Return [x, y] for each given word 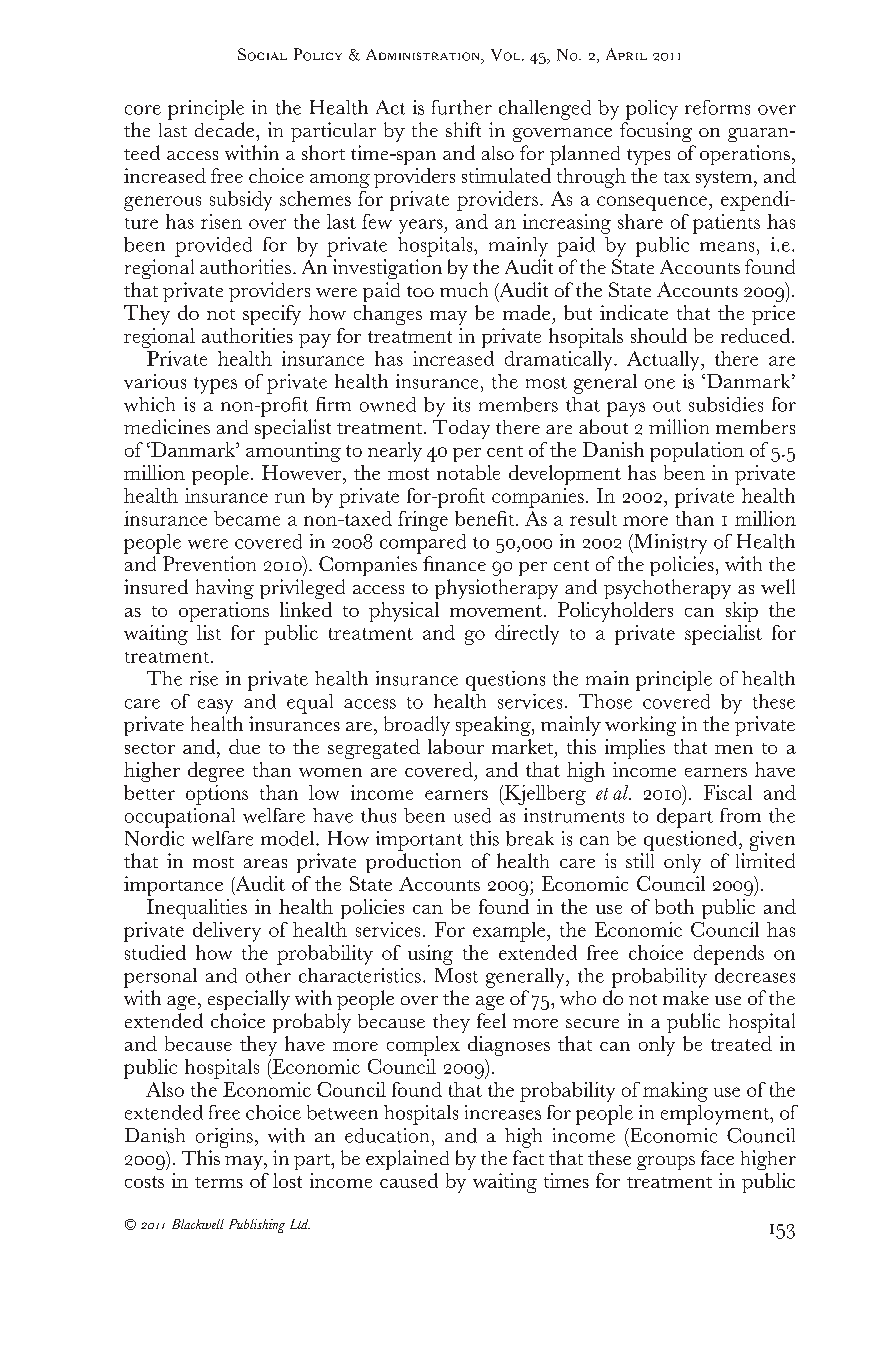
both [674, 906]
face [717, 1157]
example [510, 932]
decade [226, 129]
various [155, 381]
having [225, 589]
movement [496, 611]
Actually [664, 361]
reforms [717, 107]
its [461, 404]
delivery [227, 932]
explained [407, 1160]
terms [219, 1182]
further [462, 107]
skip [742, 612]
